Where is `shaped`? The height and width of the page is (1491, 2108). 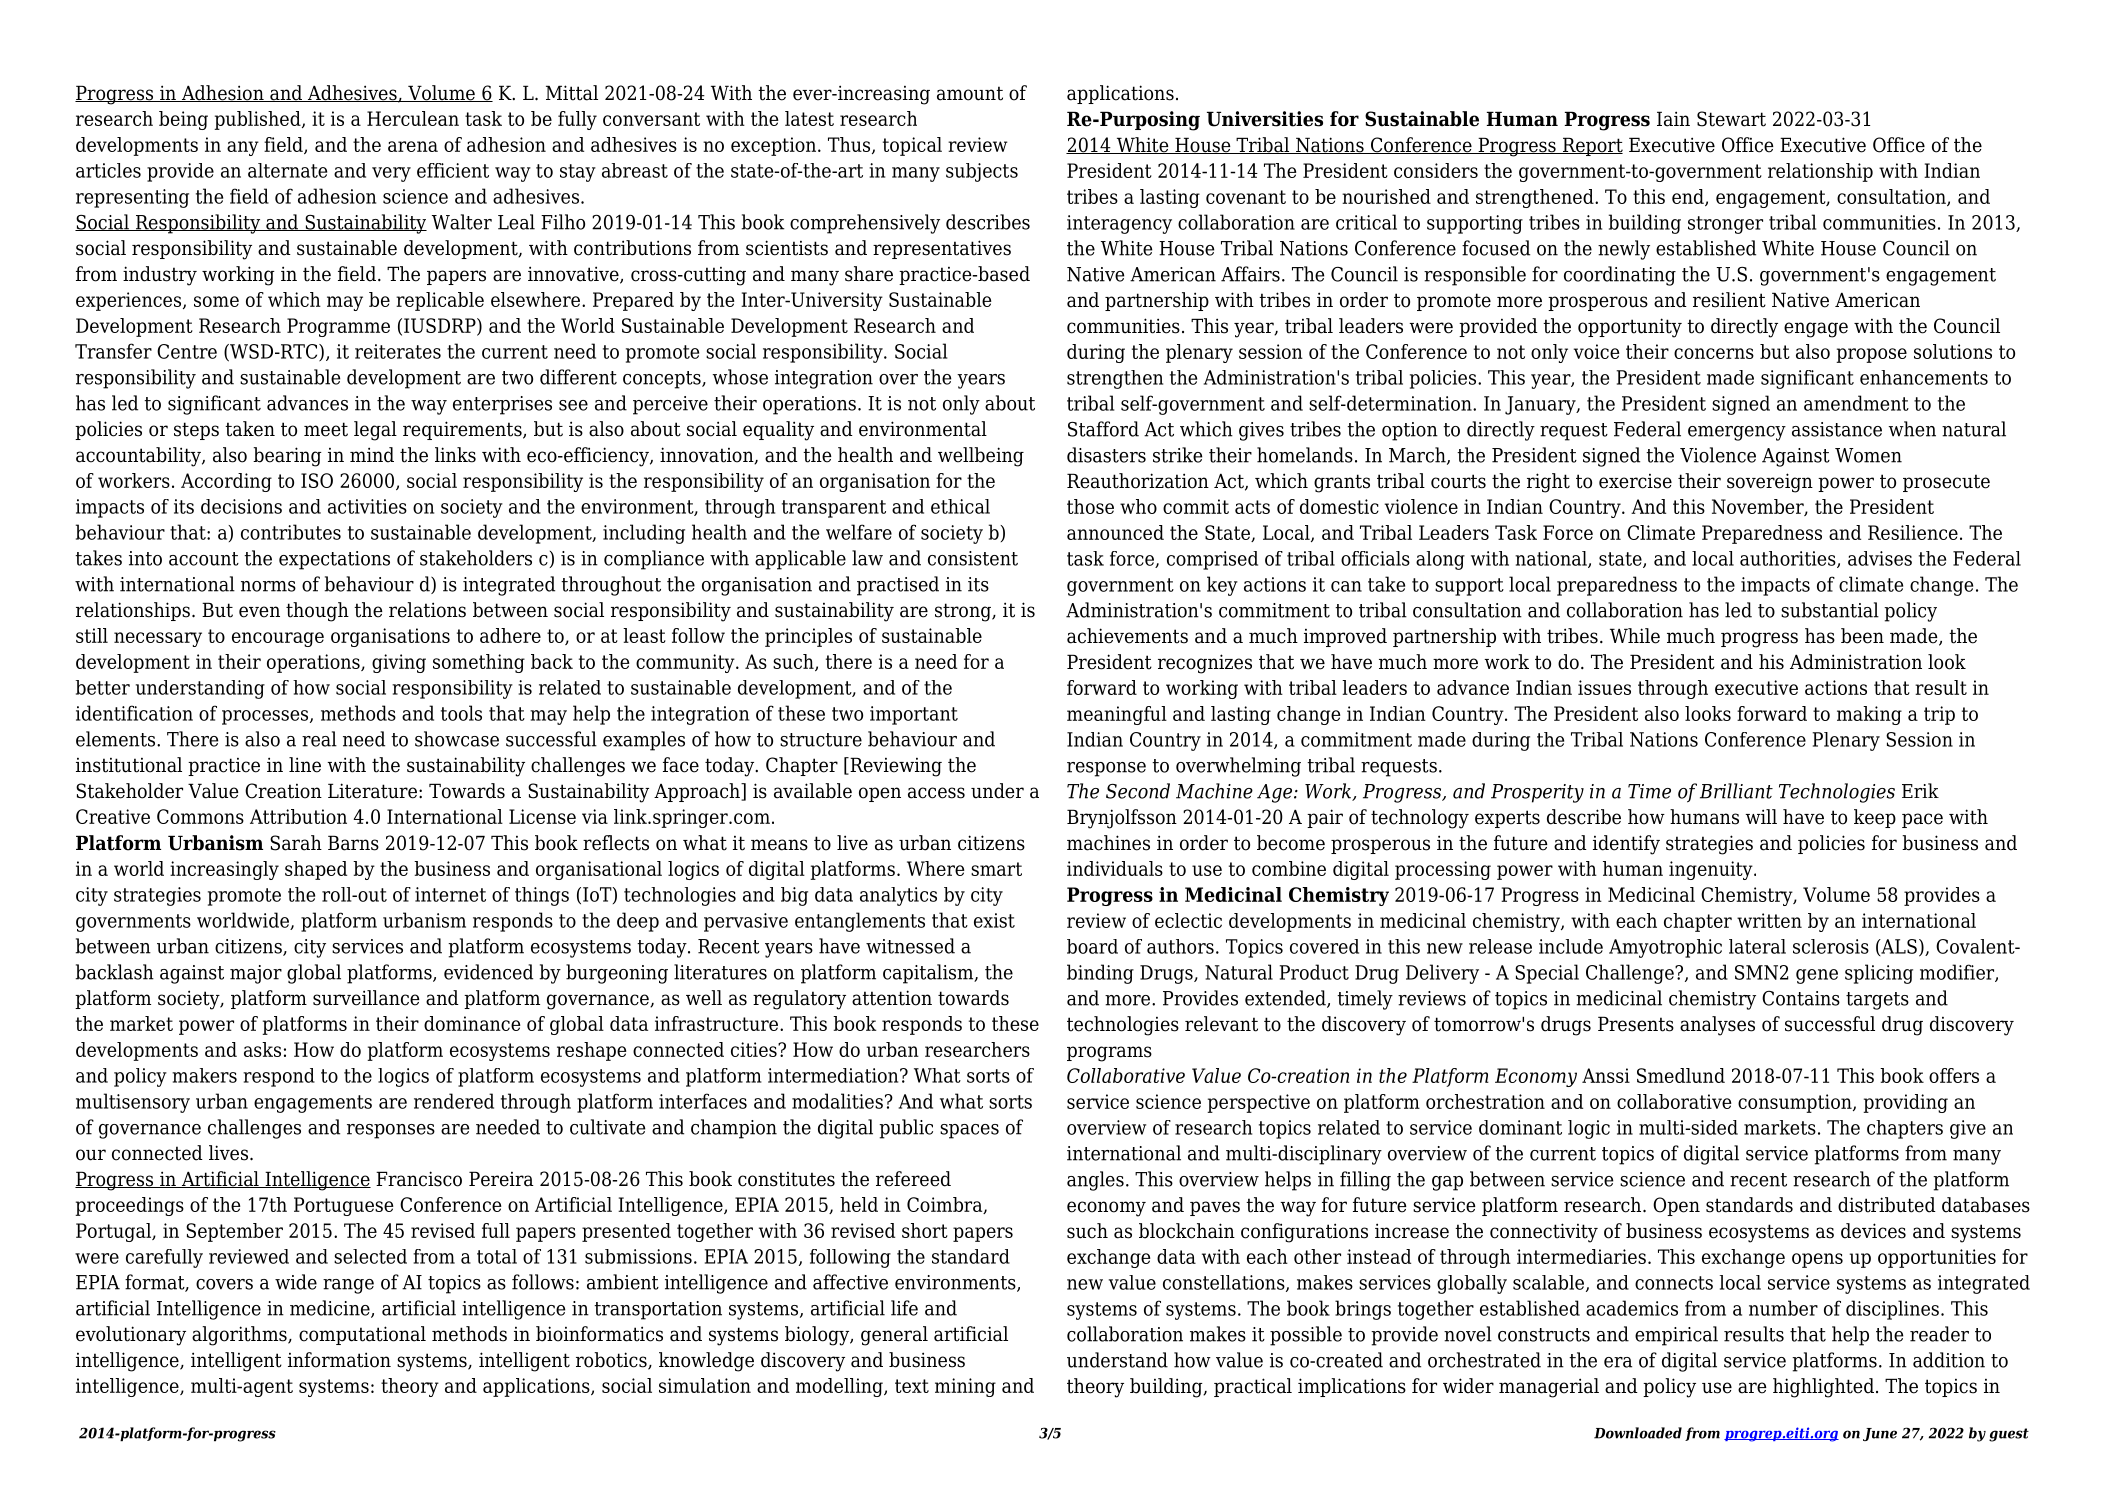
shaped is located at coordinates (316, 870).
